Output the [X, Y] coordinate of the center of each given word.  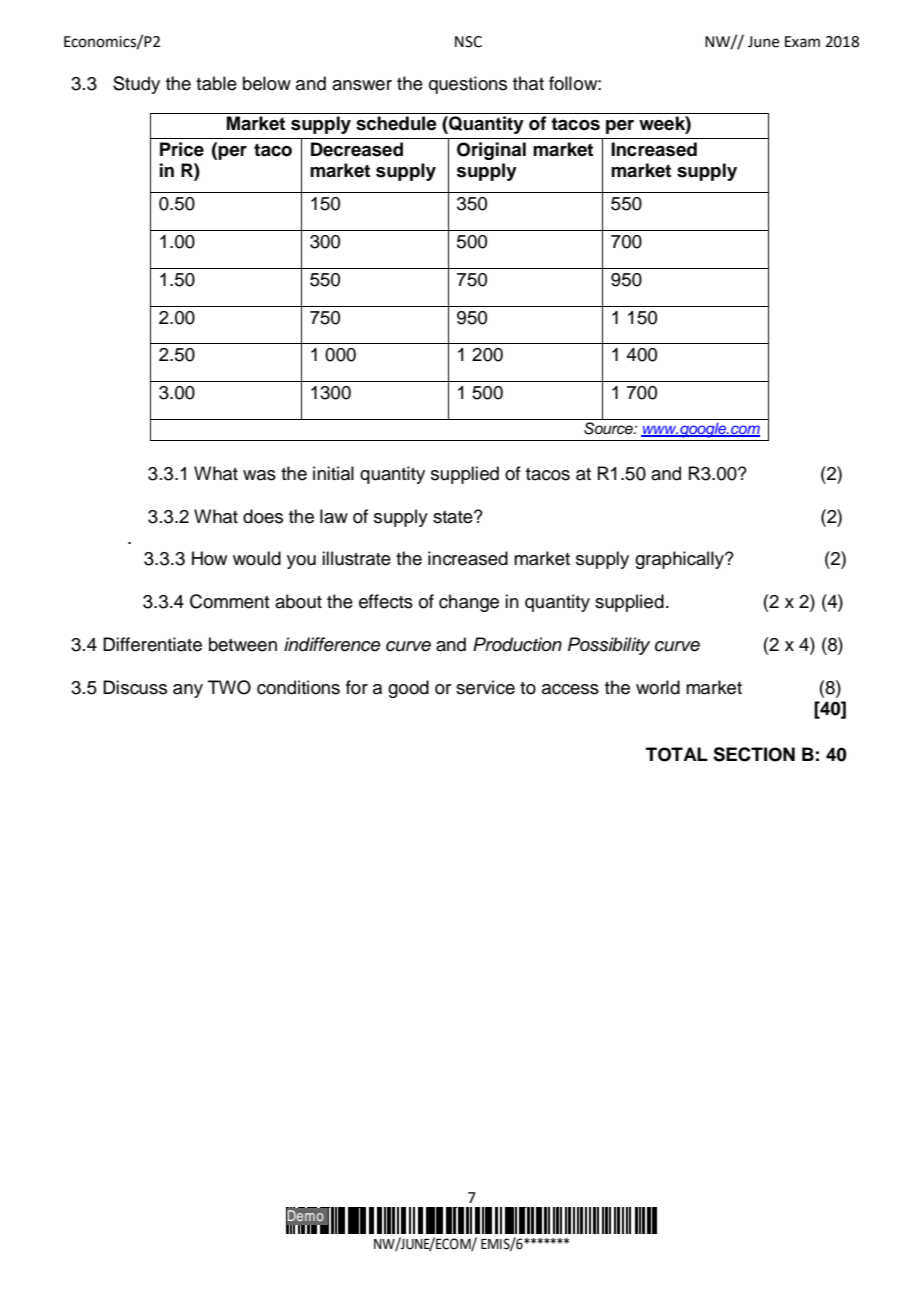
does [263, 516]
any [188, 691]
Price [182, 149]
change [469, 603]
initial [333, 473]
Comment [230, 601]
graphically [680, 560]
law [334, 516]
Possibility [609, 646]
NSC [468, 42]
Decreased [357, 149]
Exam [802, 42]
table [216, 83]
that [528, 83]
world [658, 687]
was [259, 475]
